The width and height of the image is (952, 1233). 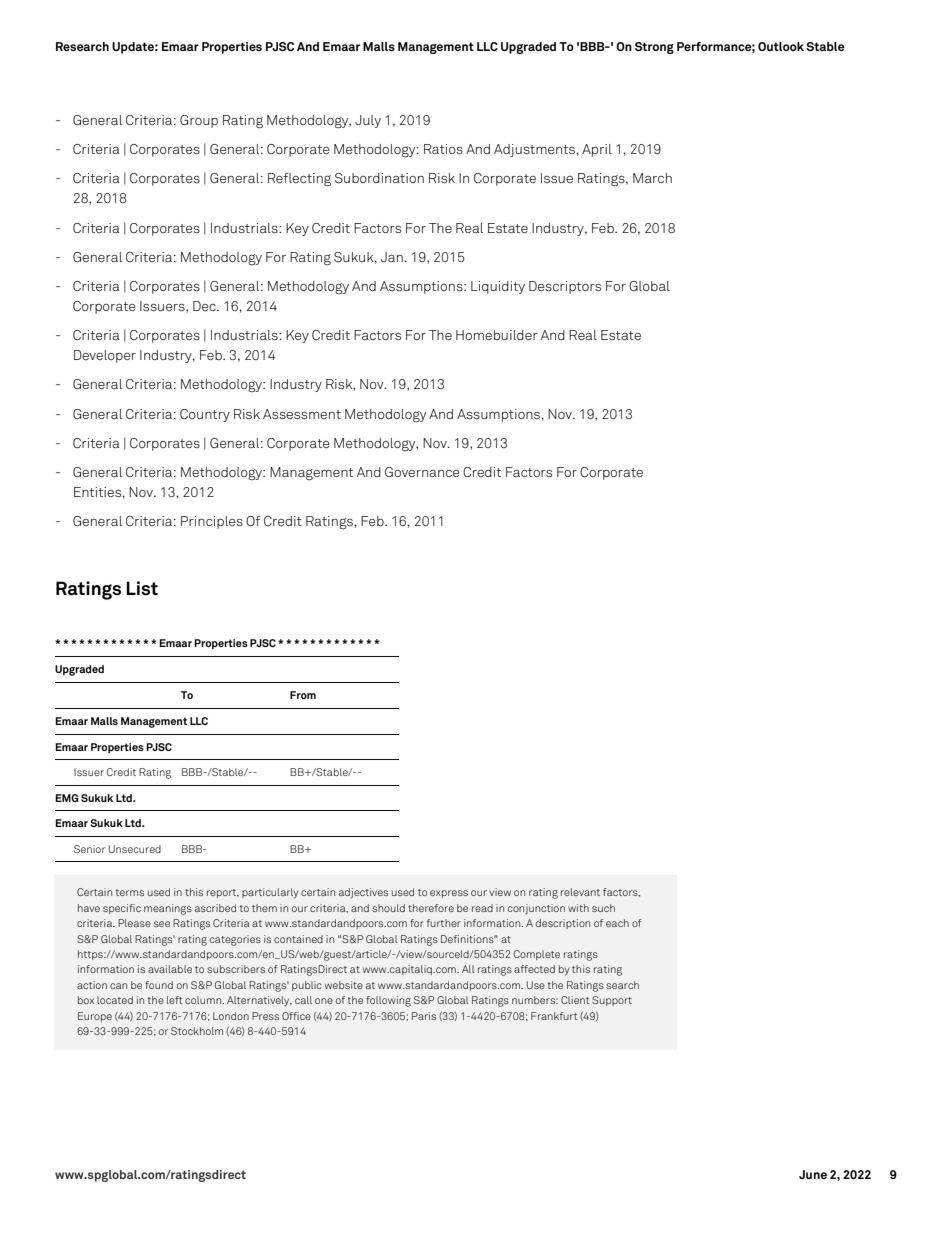 What do you see at coordinates (424, 1016) in the image?
I see `Paris` at bounding box center [424, 1016].
